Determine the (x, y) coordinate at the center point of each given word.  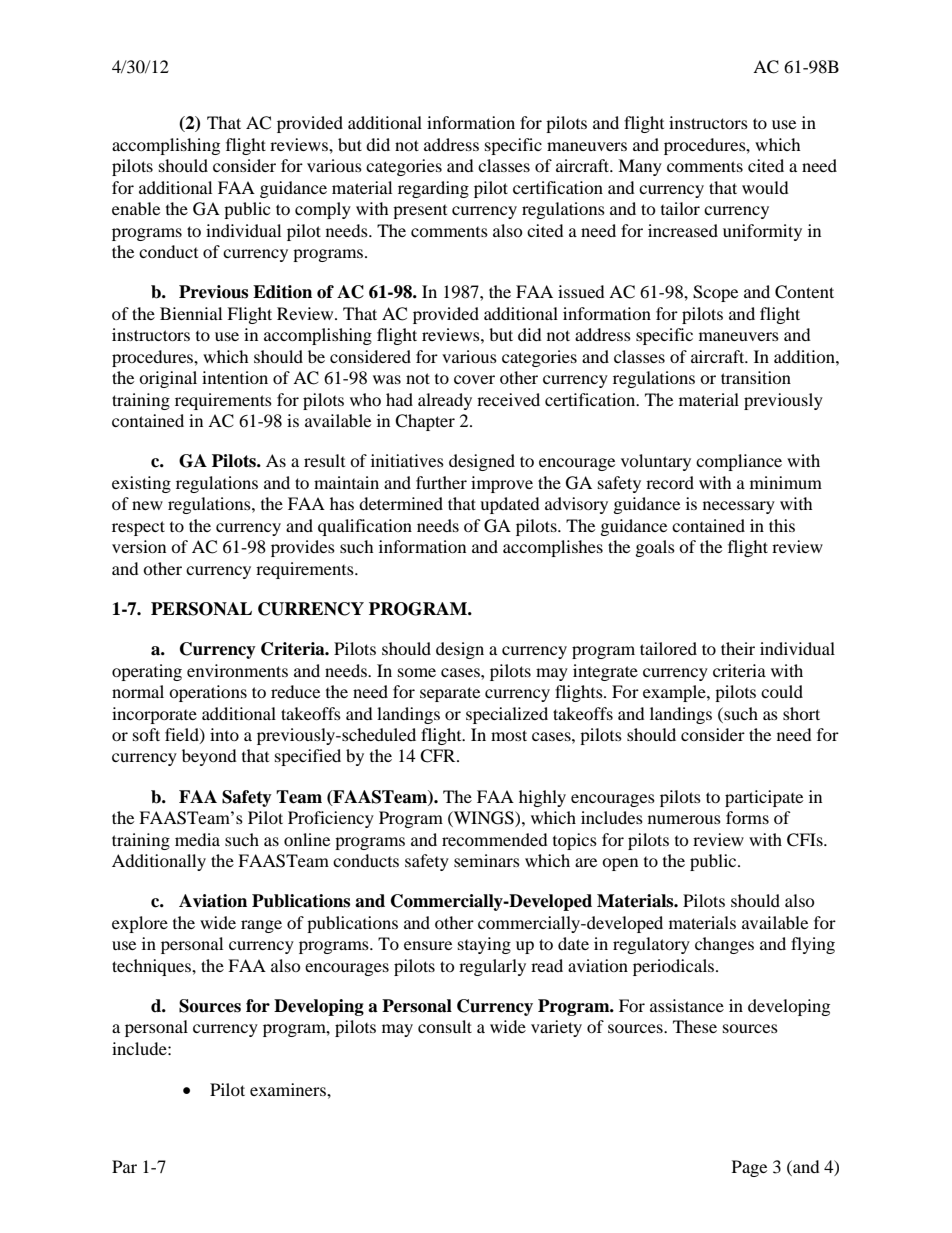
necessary (739, 507)
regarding (433, 189)
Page (749, 1168)
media (197, 839)
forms (747, 817)
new (147, 505)
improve (502, 484)
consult (445, 1026)
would (765, 187)
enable (136, 208)
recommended (495, 839)
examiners (289, 1089)
